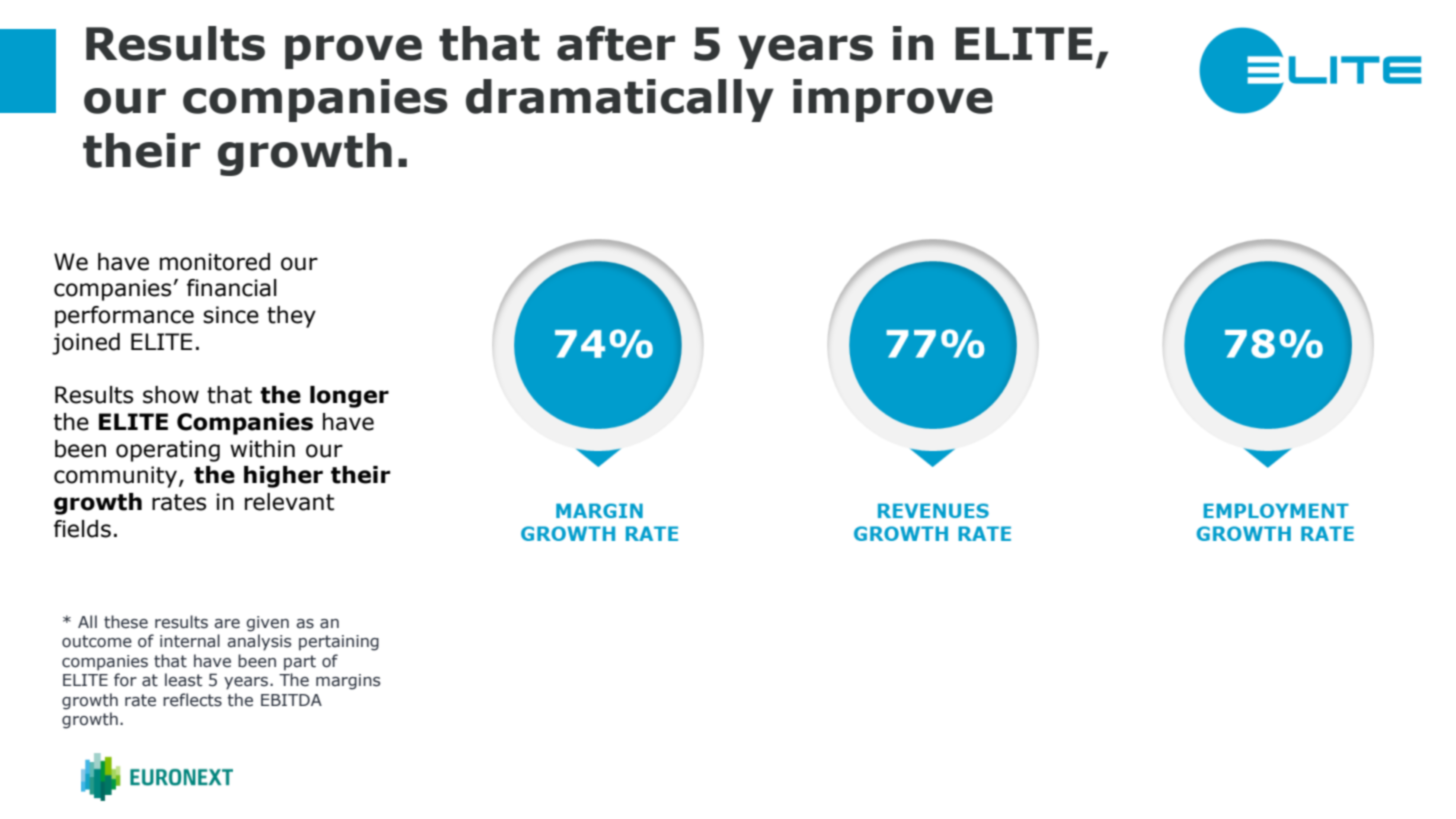  I want to click on higher, so click(283, 477).
